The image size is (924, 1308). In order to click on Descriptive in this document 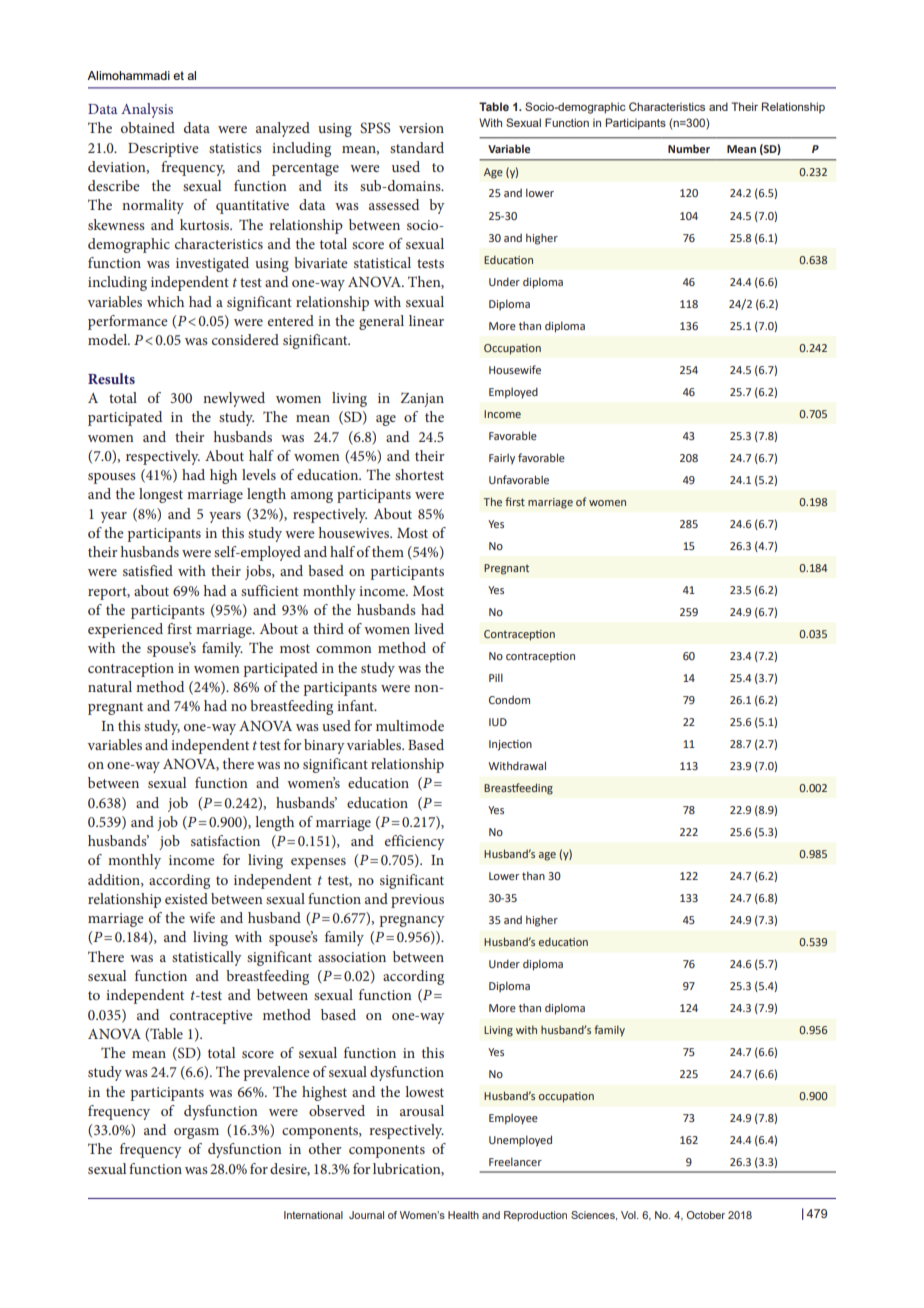, I will do `click(163, 150)`.
